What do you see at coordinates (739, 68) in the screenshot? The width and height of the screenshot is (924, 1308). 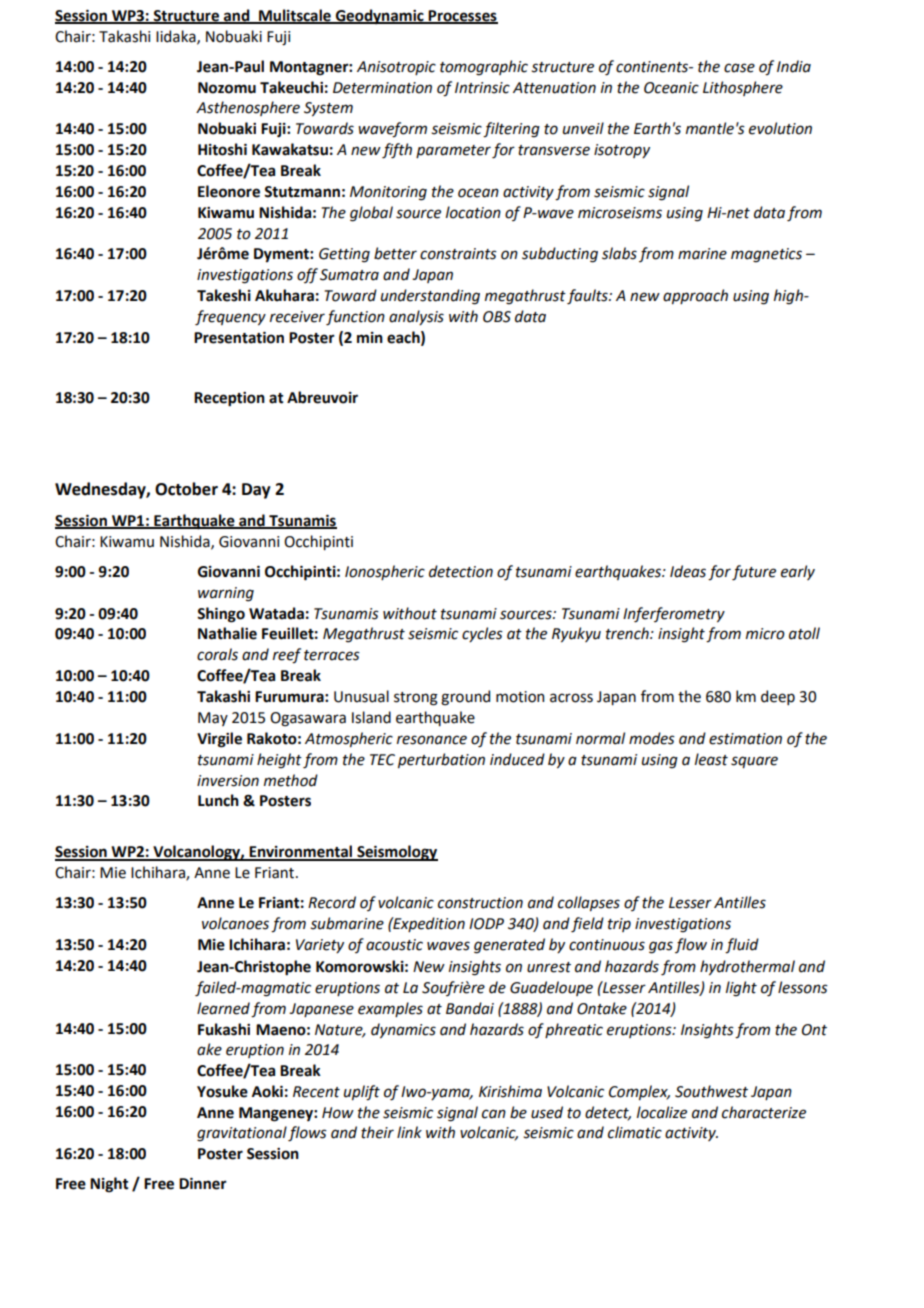 I see `case` at bounding box center [739, 68].
